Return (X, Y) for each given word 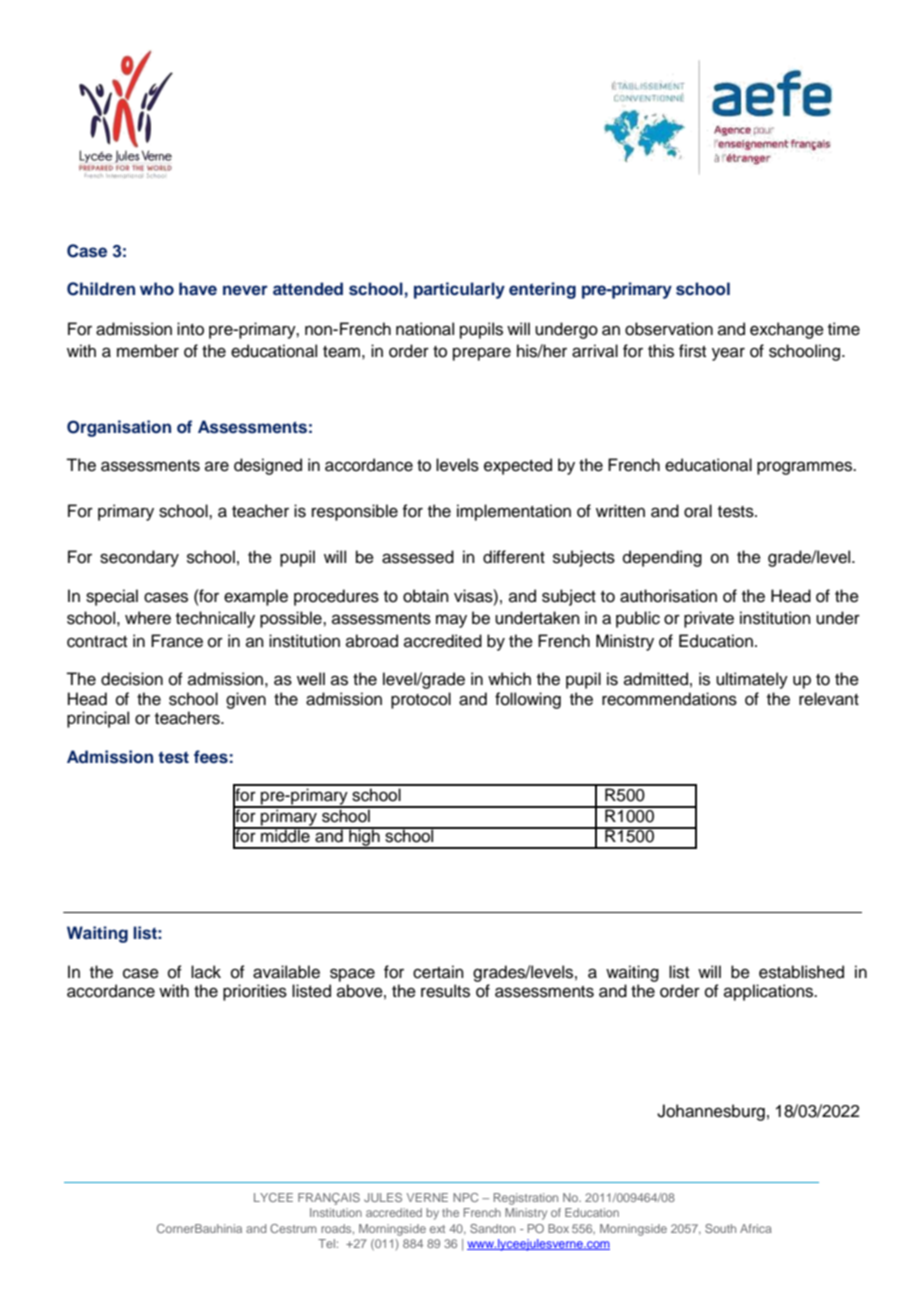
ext (437, 1229)
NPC (466, 1197)
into (190, 329)
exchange (787, 330)
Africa (756, 1228)
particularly (459, 290)
